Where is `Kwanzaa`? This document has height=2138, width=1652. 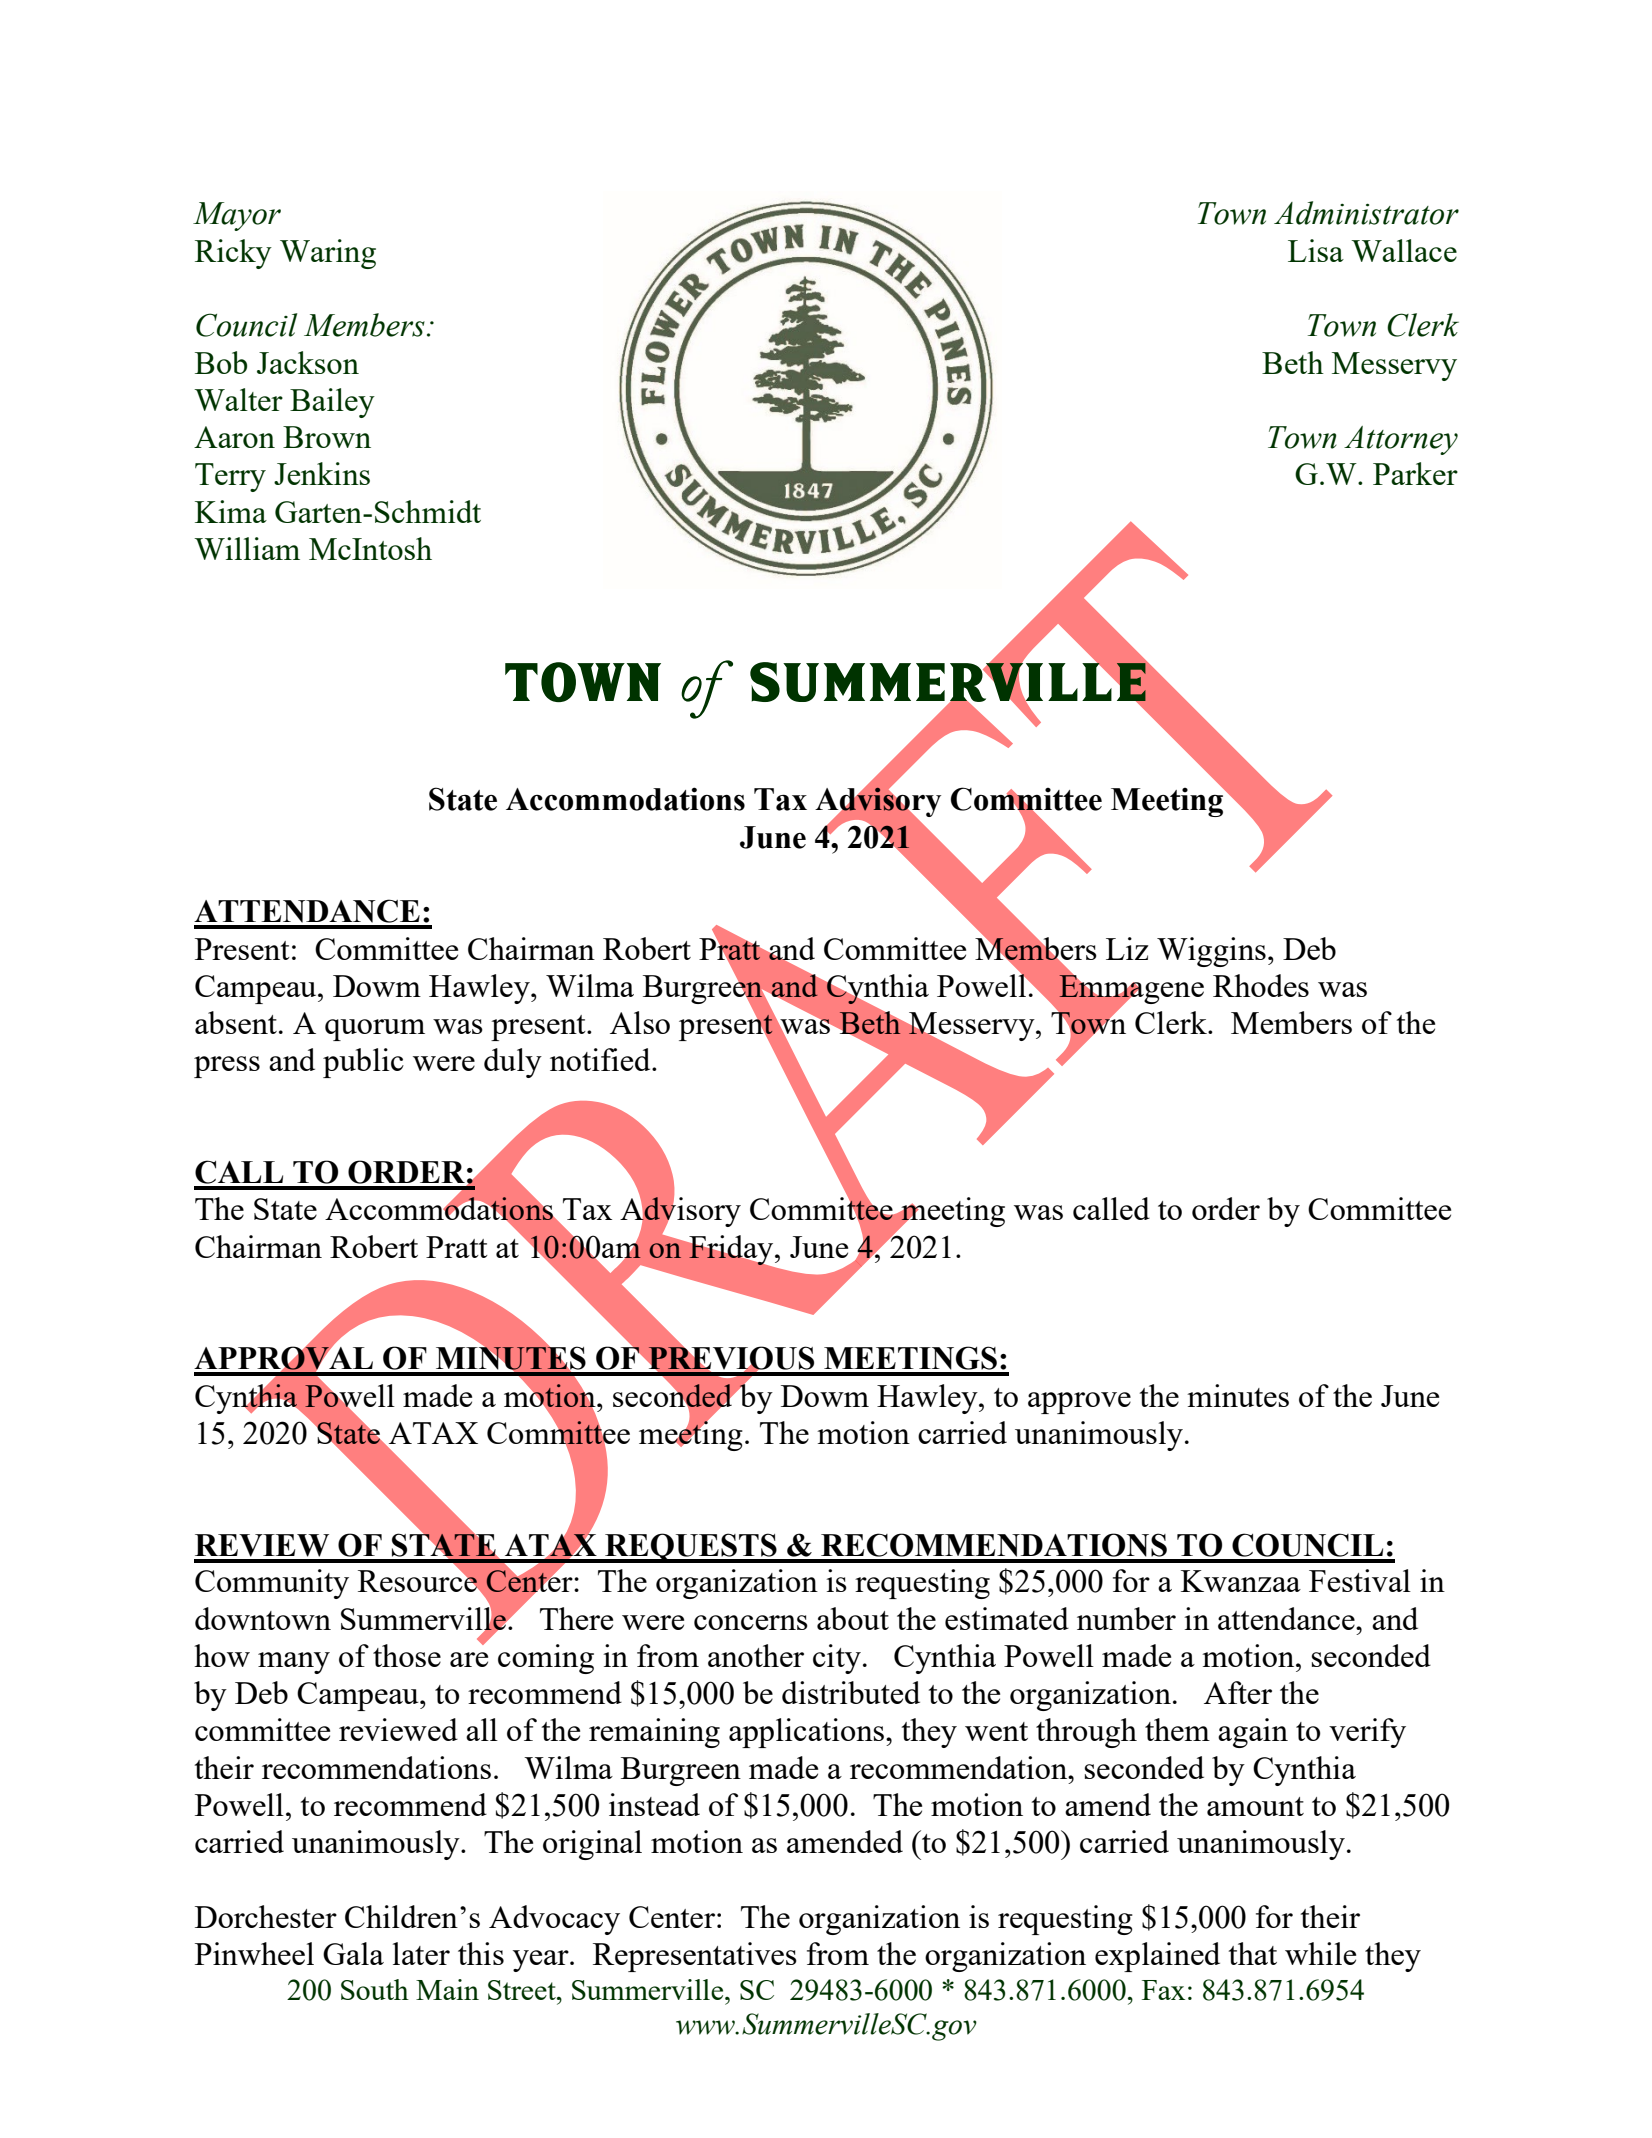
Kwanzaa is located at coordinates (1241, 1581).
